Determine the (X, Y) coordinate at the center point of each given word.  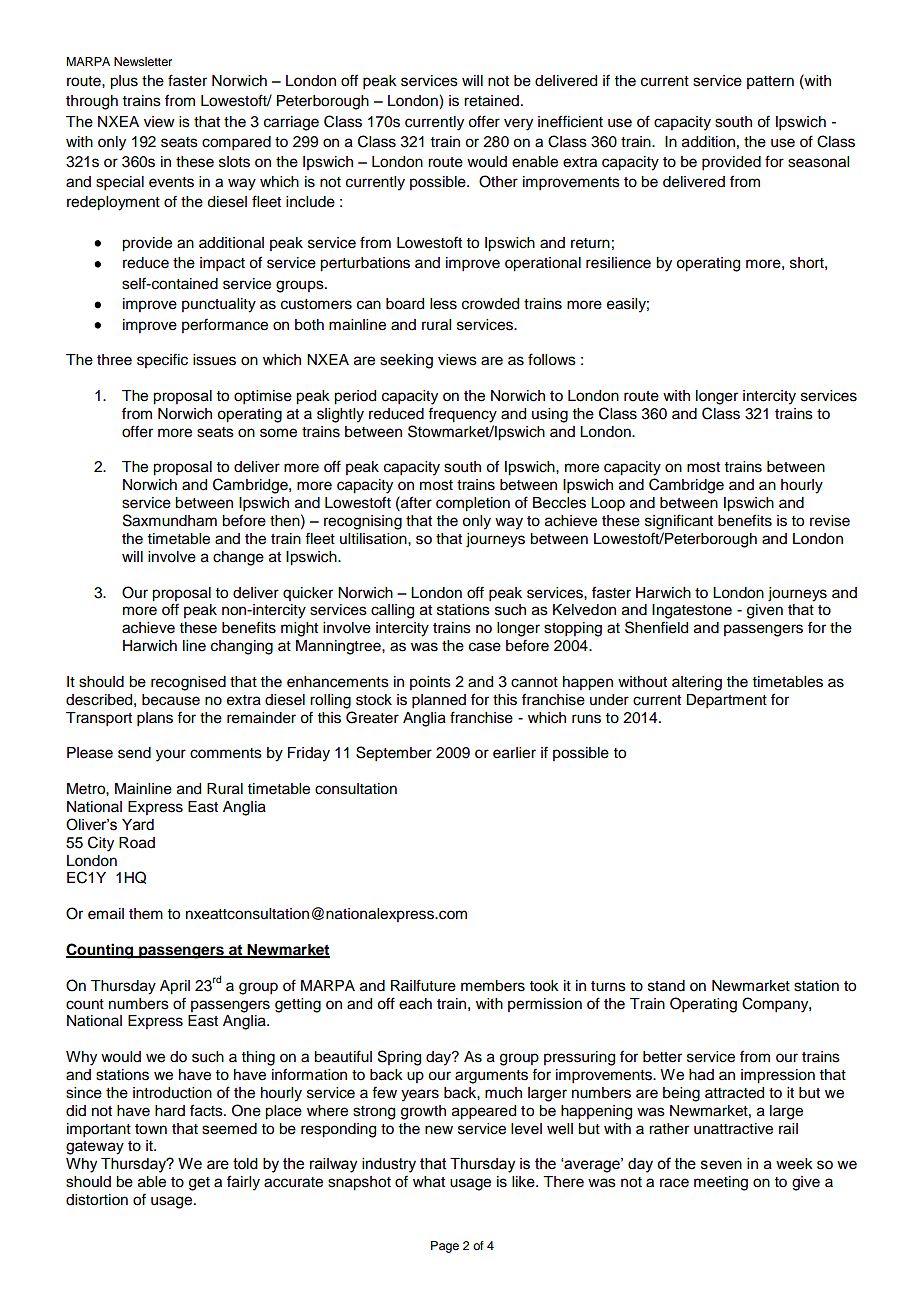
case (485, 647)
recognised (188, 683)
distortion (97, 1200)
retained (491, 101)
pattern (770, 82)
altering (697, 683)
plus (124, 82)
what (429, 1182)
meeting (721, 1183)
